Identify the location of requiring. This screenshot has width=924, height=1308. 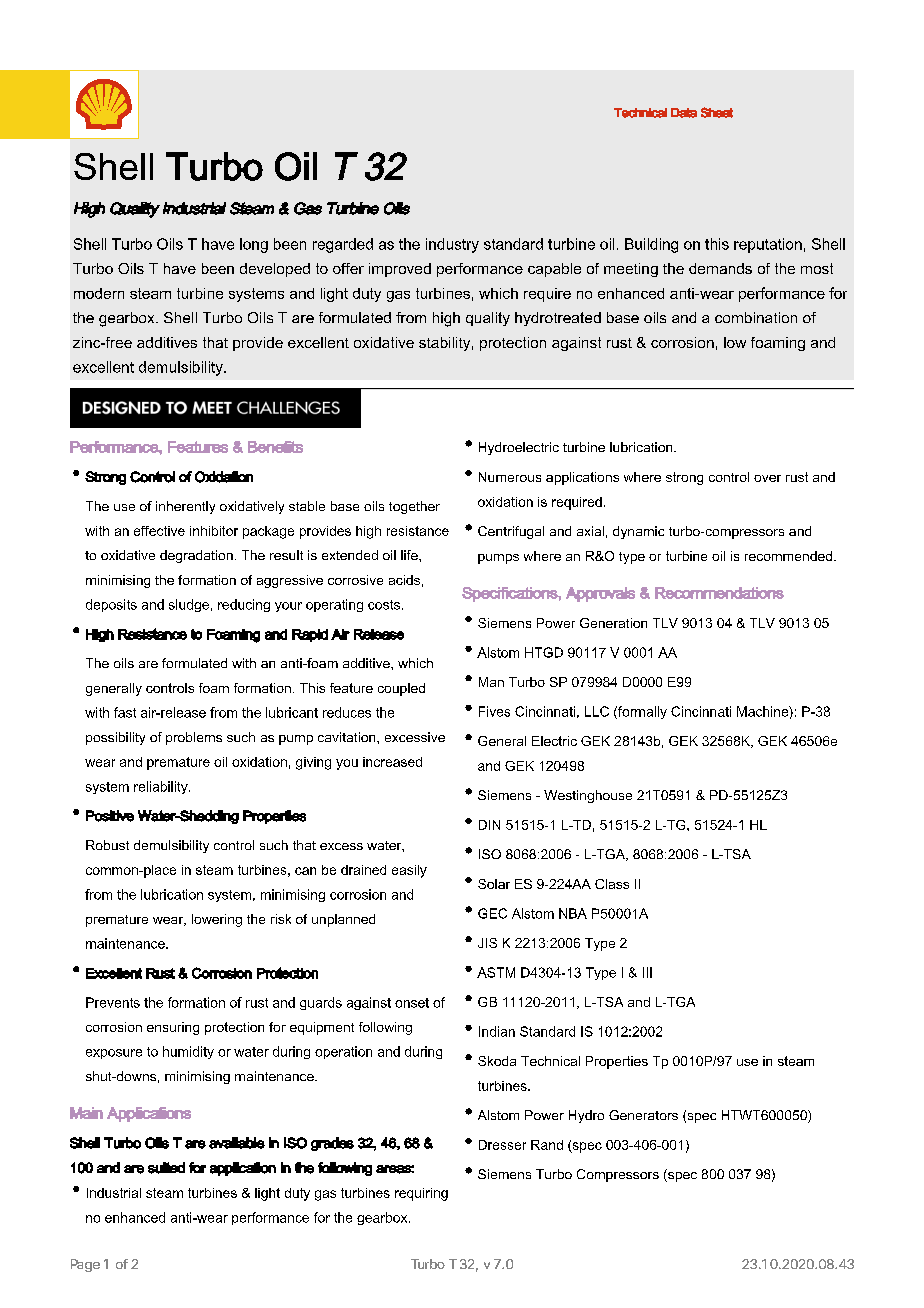
(421, 1194).
